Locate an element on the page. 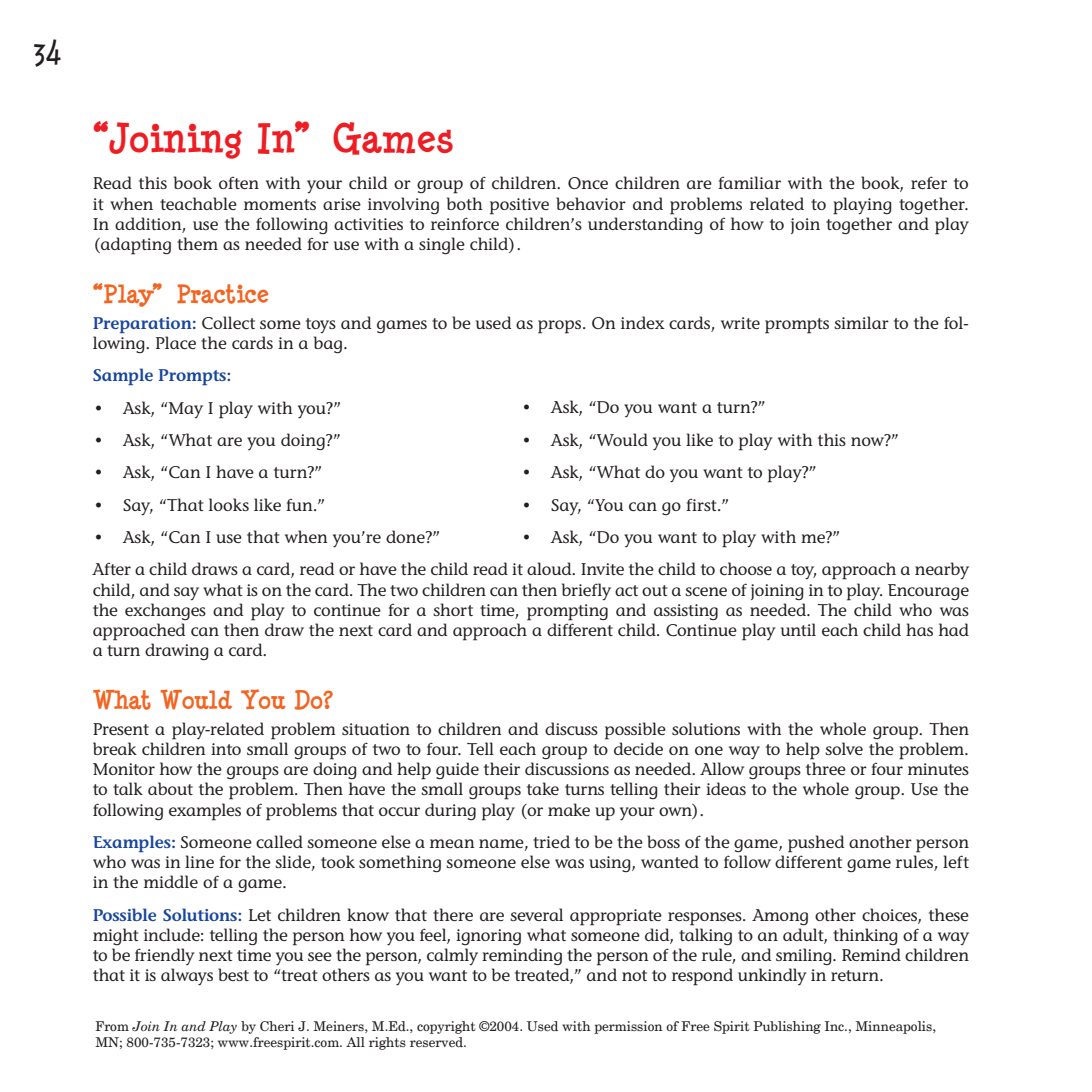 The width and height of the page is (1092, 1092). positive is located at coordinates (519, 206).
